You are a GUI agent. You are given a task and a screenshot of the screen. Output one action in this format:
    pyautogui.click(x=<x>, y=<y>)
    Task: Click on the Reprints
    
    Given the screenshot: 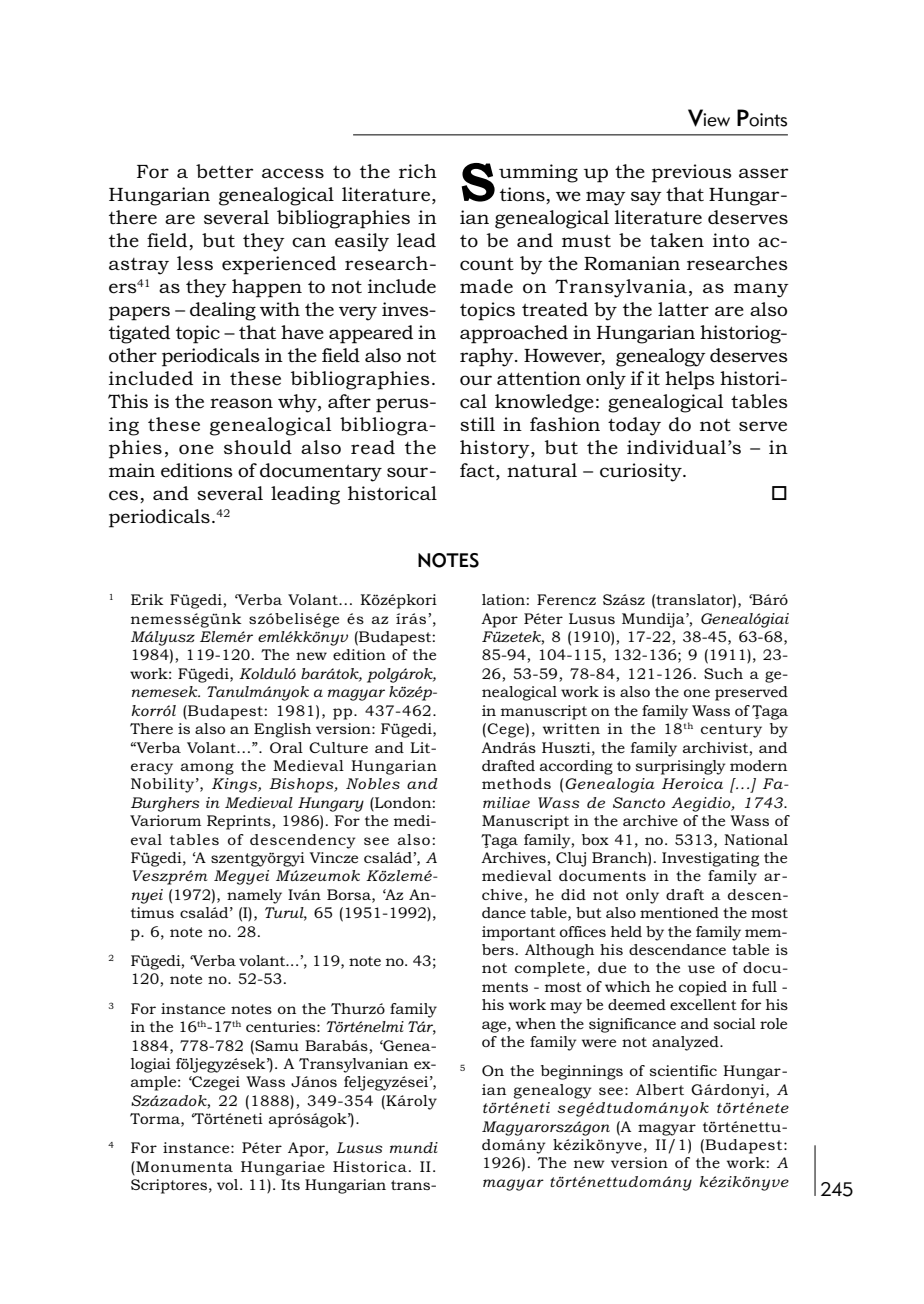 What is the action you would take?
    pyautogui.click(x=240, y=822)
